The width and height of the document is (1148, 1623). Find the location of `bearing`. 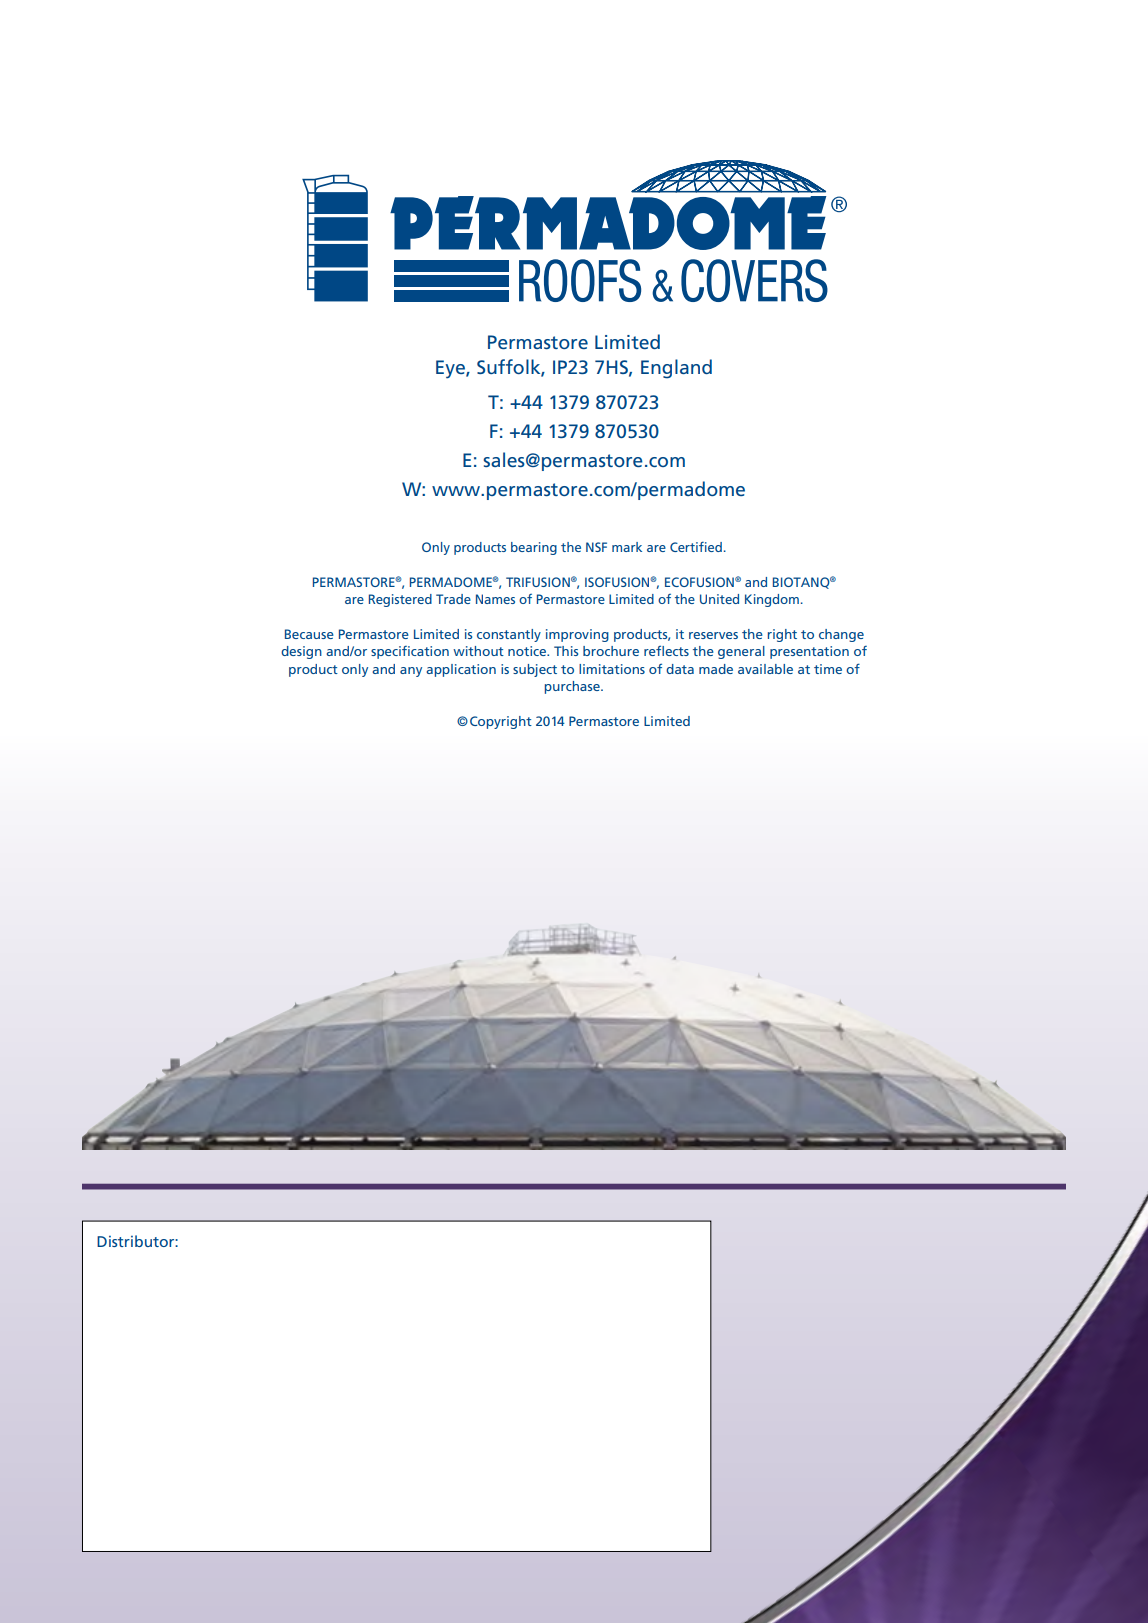

bearing is located at coordinates (534, 548).
